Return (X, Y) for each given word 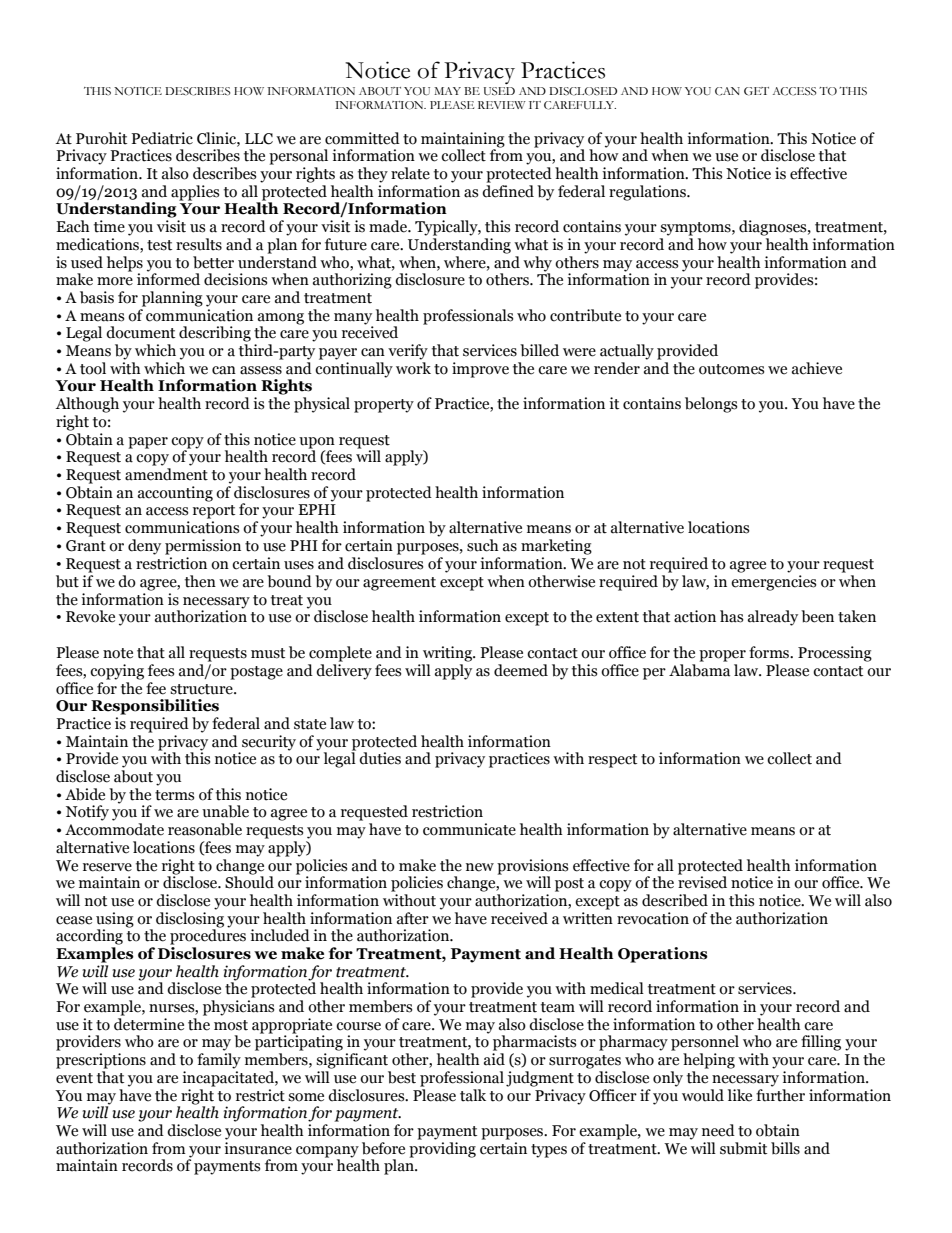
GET (756, 91)
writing (448, 654)
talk (473, 1095)
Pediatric (162, 138)
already (773, 618)
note (118, 653)
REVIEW (502, 105)
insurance (258, 1148)
